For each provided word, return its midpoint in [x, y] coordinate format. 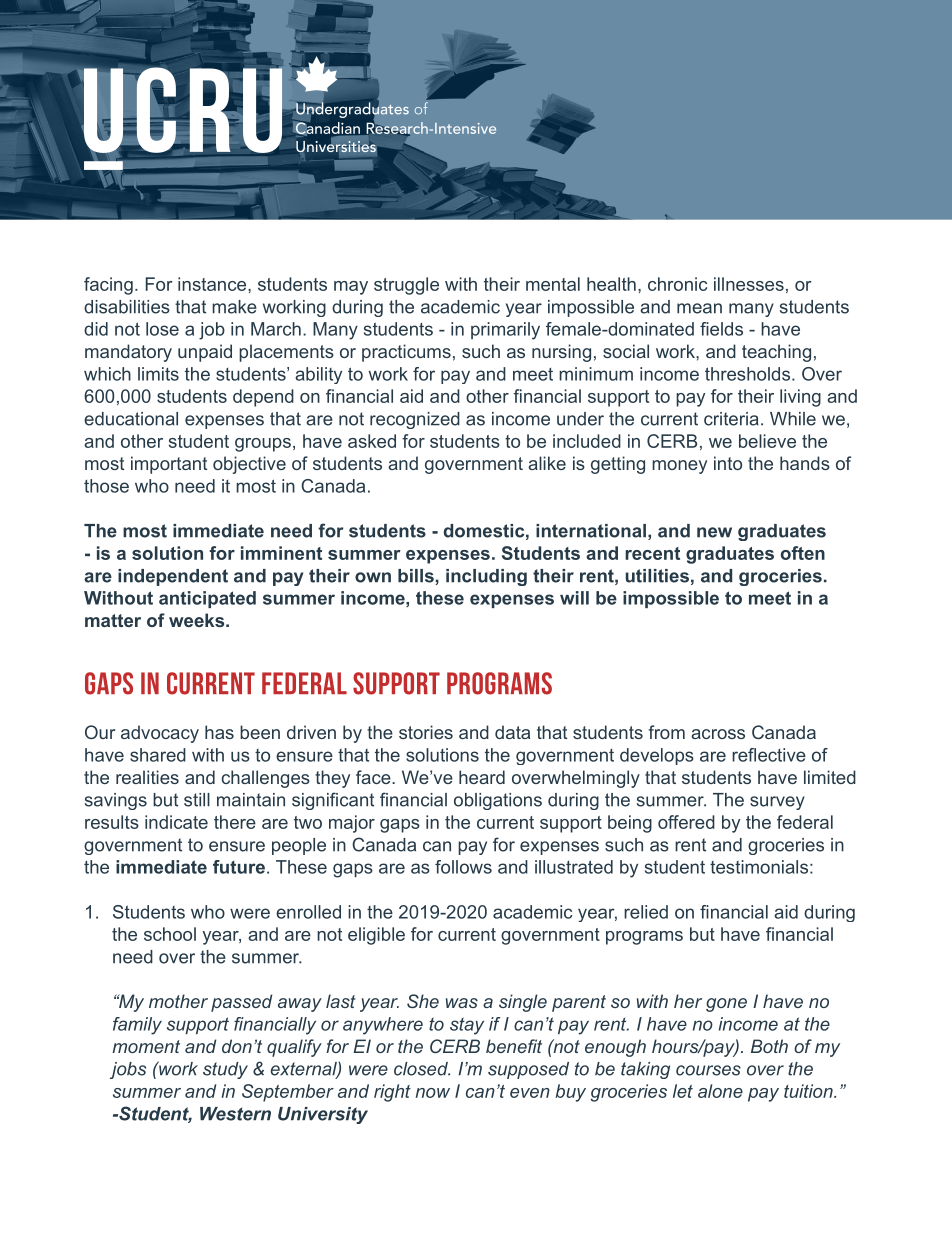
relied [646, 912]
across [718, 734]
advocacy [160, 734]
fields [721, 329]
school [170, 934]
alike [547, 463]
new [714, 532]
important [169, 465]
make [234, 307]
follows [463, 867]
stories [426, 732]
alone [720, 1091]
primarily [505, 331]
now [433, 1093]
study [225, 1070]
